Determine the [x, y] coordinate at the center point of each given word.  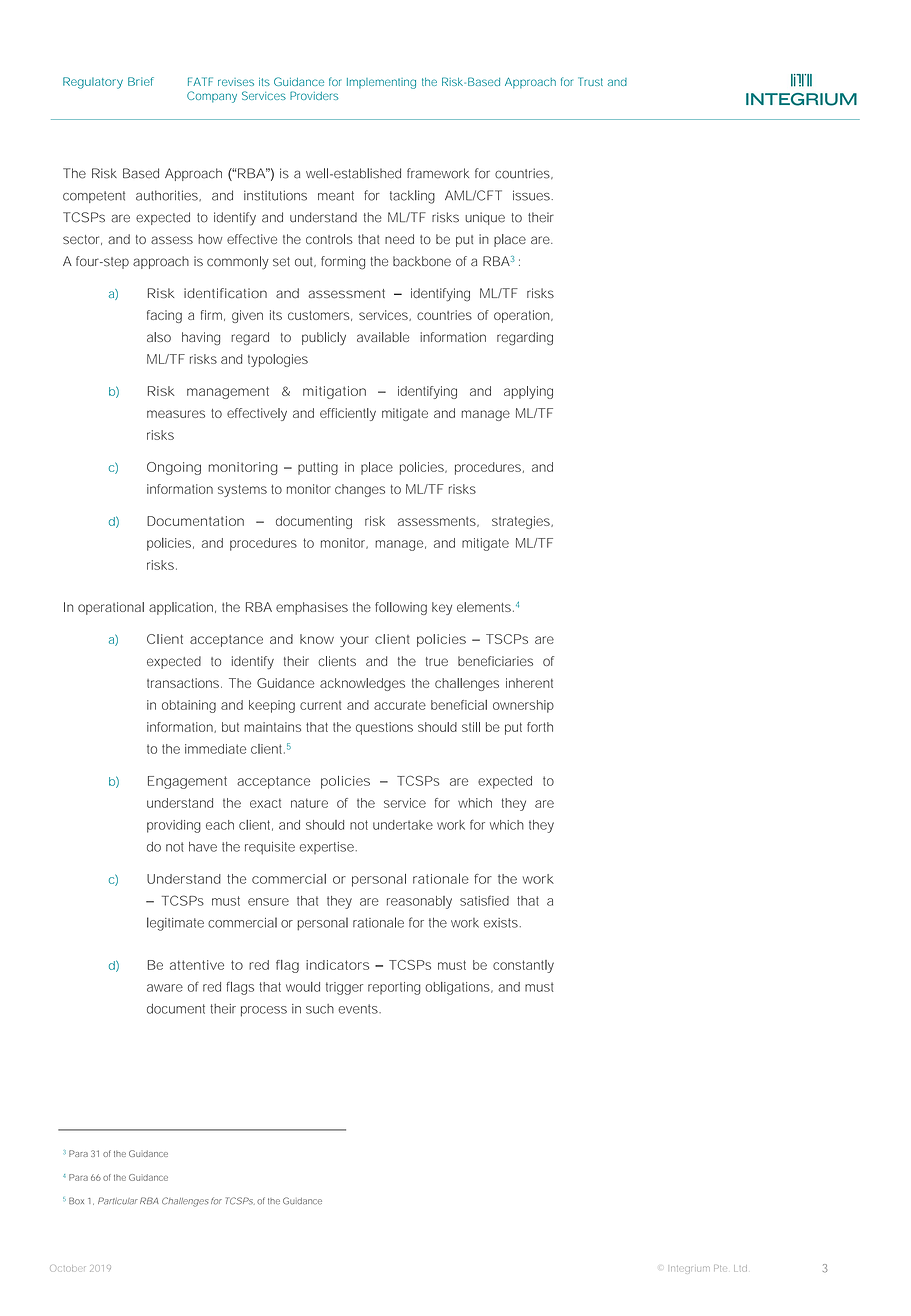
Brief [141, 81]
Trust [590, 81]
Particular [118, 1201]
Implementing [381, 83]
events [359, 1009]
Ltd [740, 1268]
